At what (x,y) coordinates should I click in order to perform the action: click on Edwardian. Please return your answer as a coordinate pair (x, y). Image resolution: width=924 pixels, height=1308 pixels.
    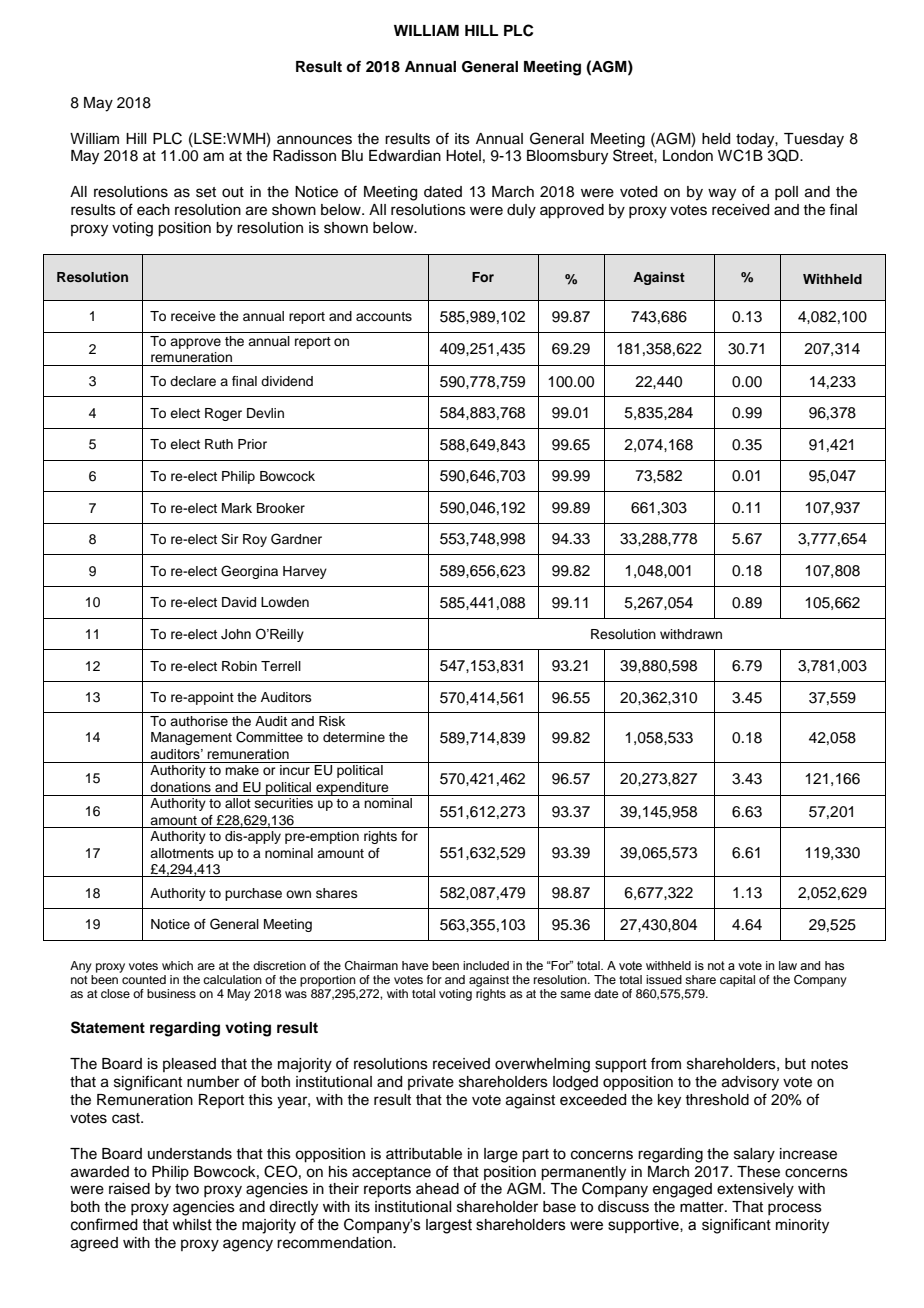
    Looking at the image, I should click on (405, 156).
